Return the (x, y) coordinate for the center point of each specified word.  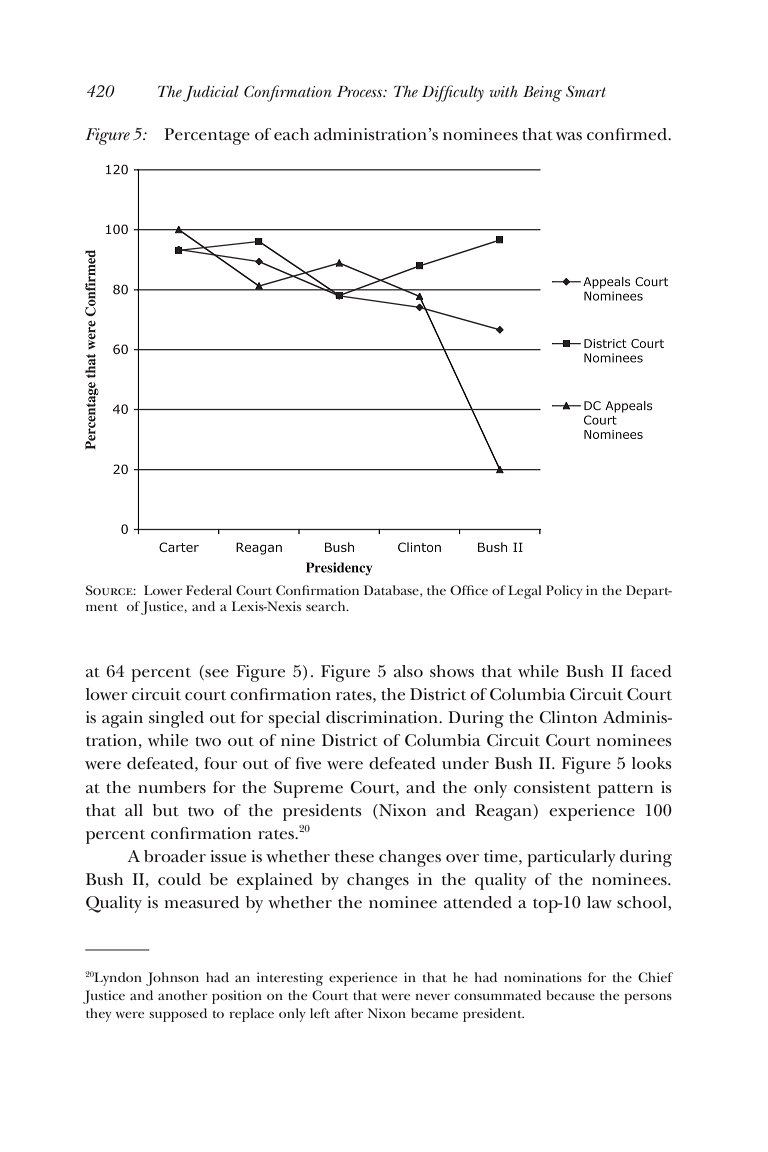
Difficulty (453, 93)
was (569, 136)
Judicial (210, 94)
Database (392, 591)
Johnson (172, 979)
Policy (564, 592)
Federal (209, 590)
